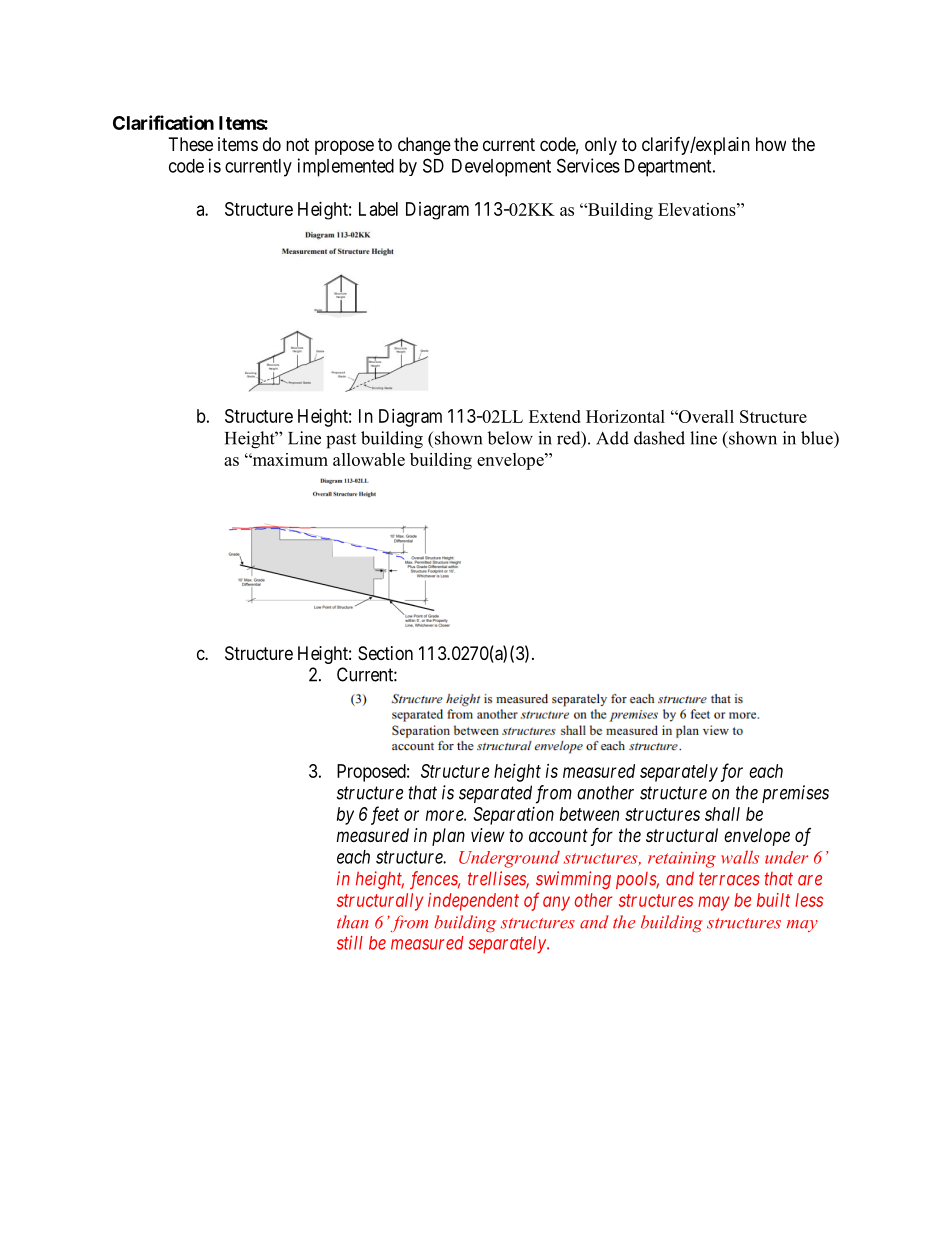 Image resolution: width=952 pixels, height=1233 pixels. I want to click on These, so click(191, 144).
